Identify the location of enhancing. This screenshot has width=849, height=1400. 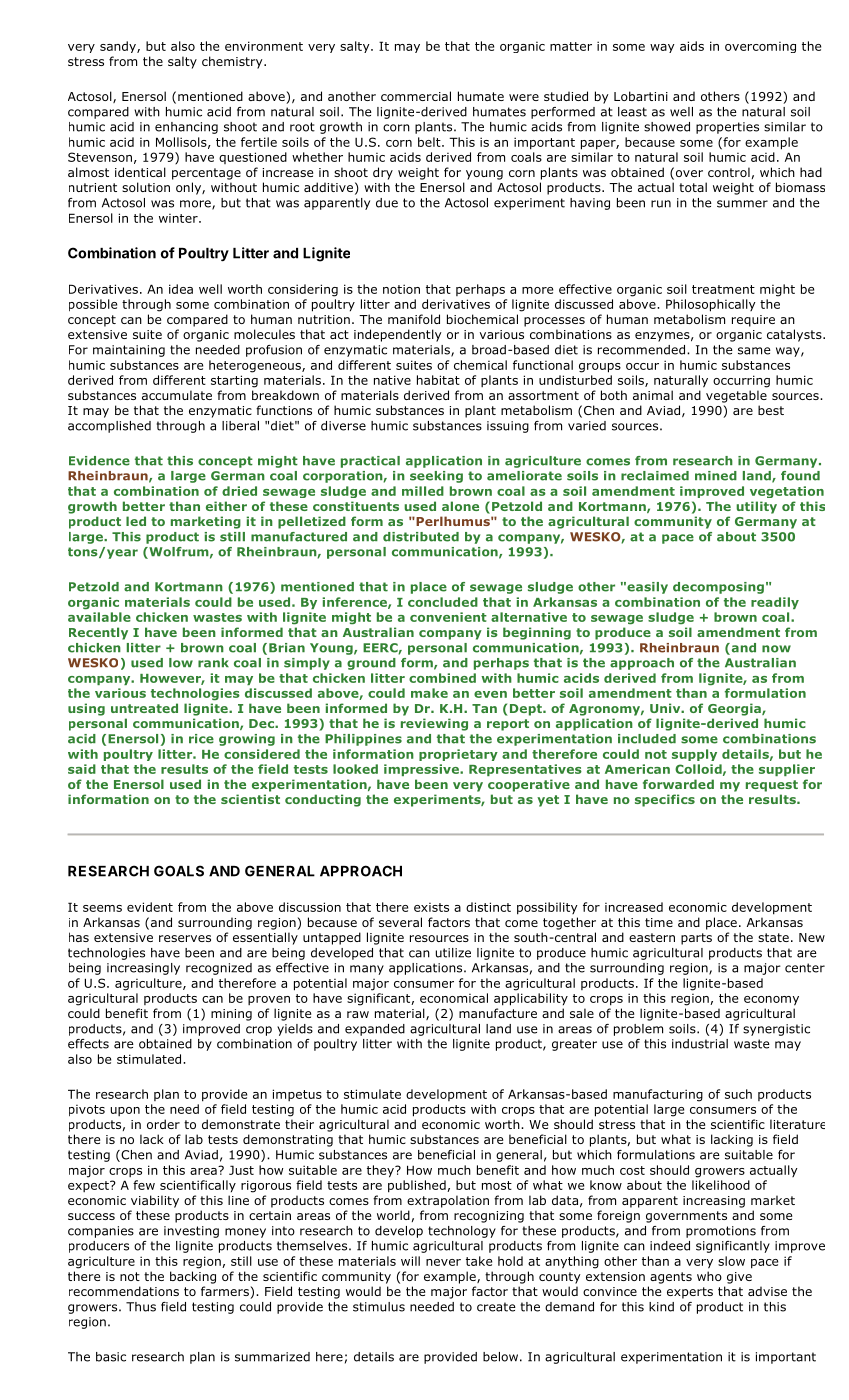
(186, 128).
